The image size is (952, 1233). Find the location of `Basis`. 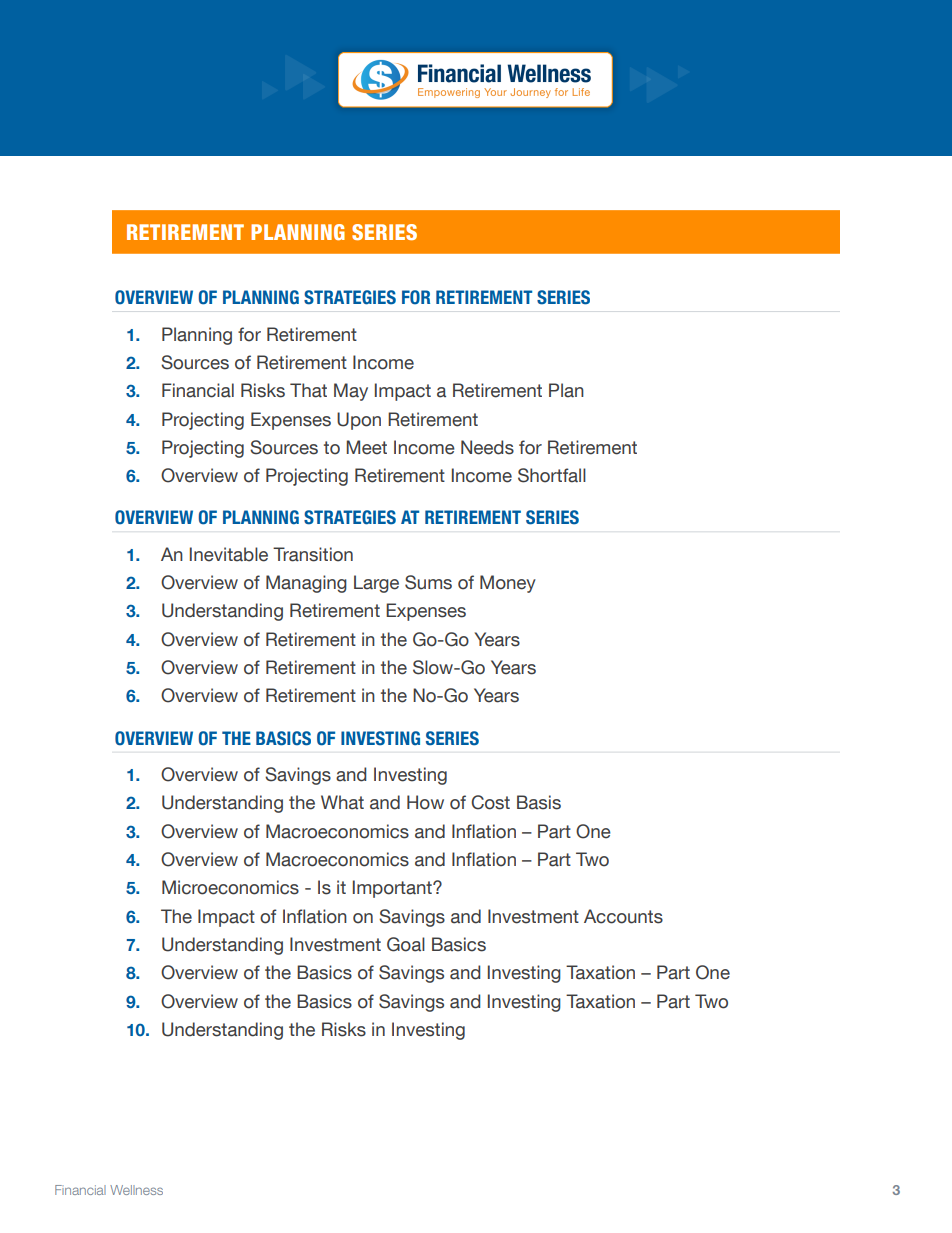

Basis is located at coordinates (539, 802).
